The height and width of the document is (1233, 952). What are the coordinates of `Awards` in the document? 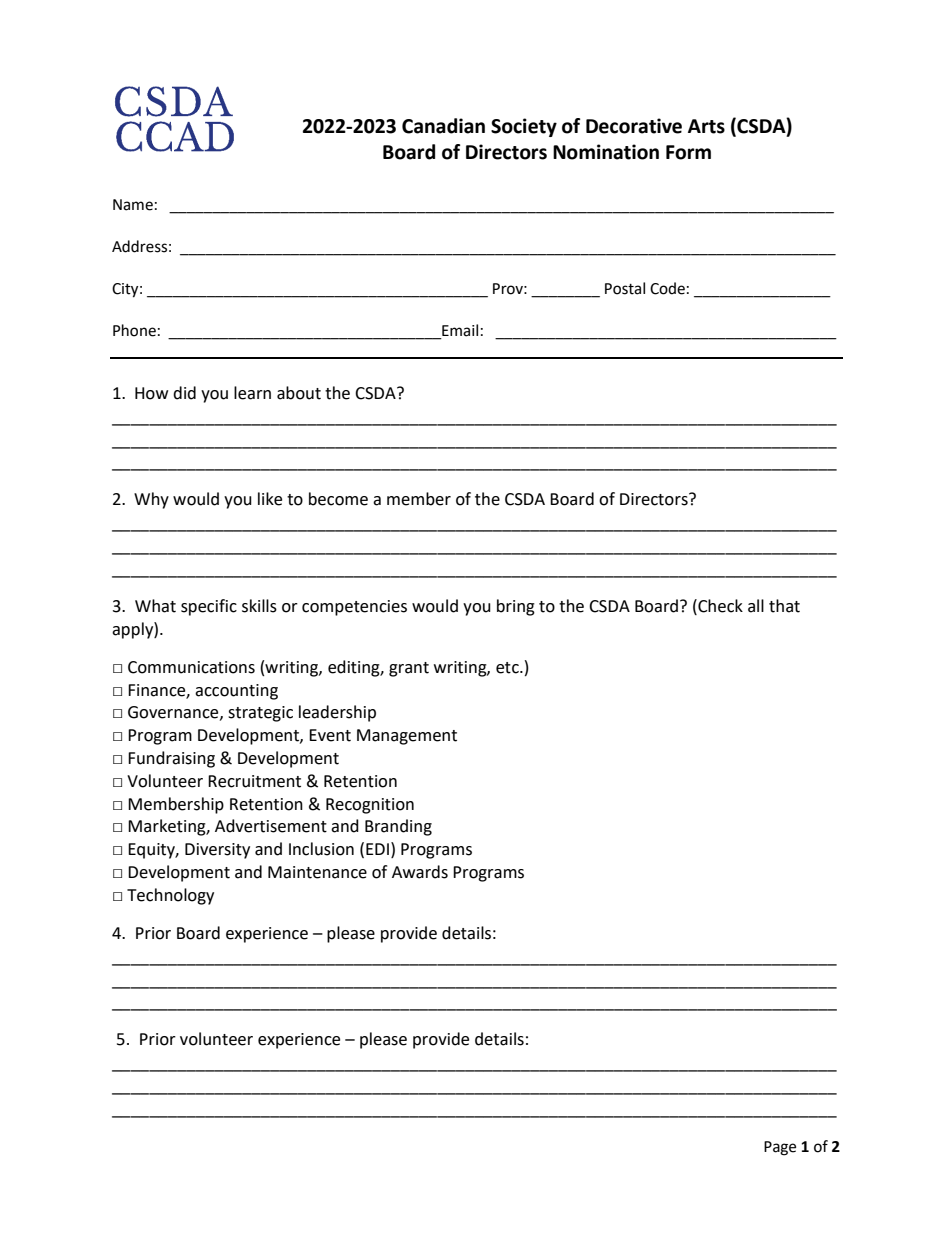 It's located at (420, 872).
